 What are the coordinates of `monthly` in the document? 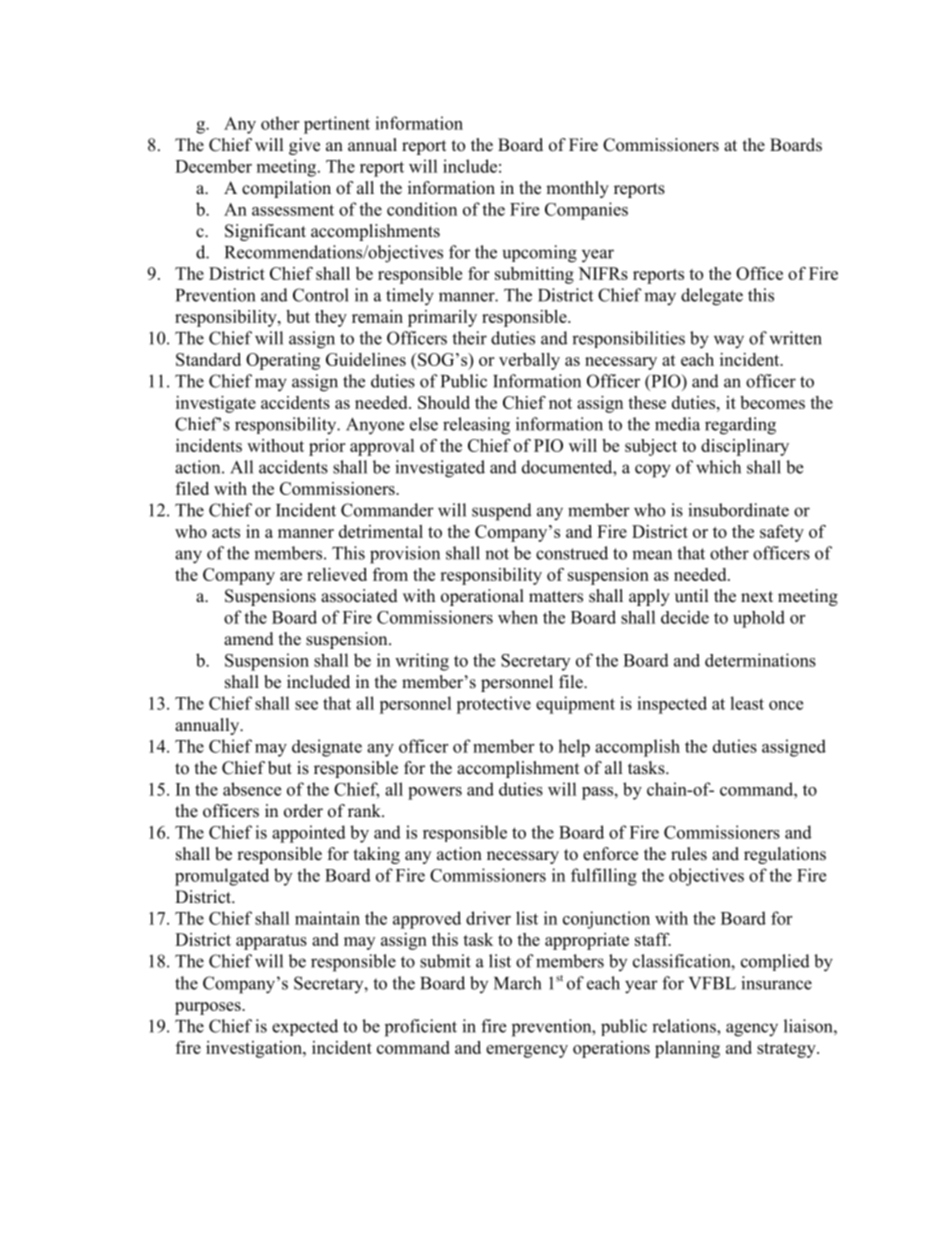 It's located at (577, 189).
